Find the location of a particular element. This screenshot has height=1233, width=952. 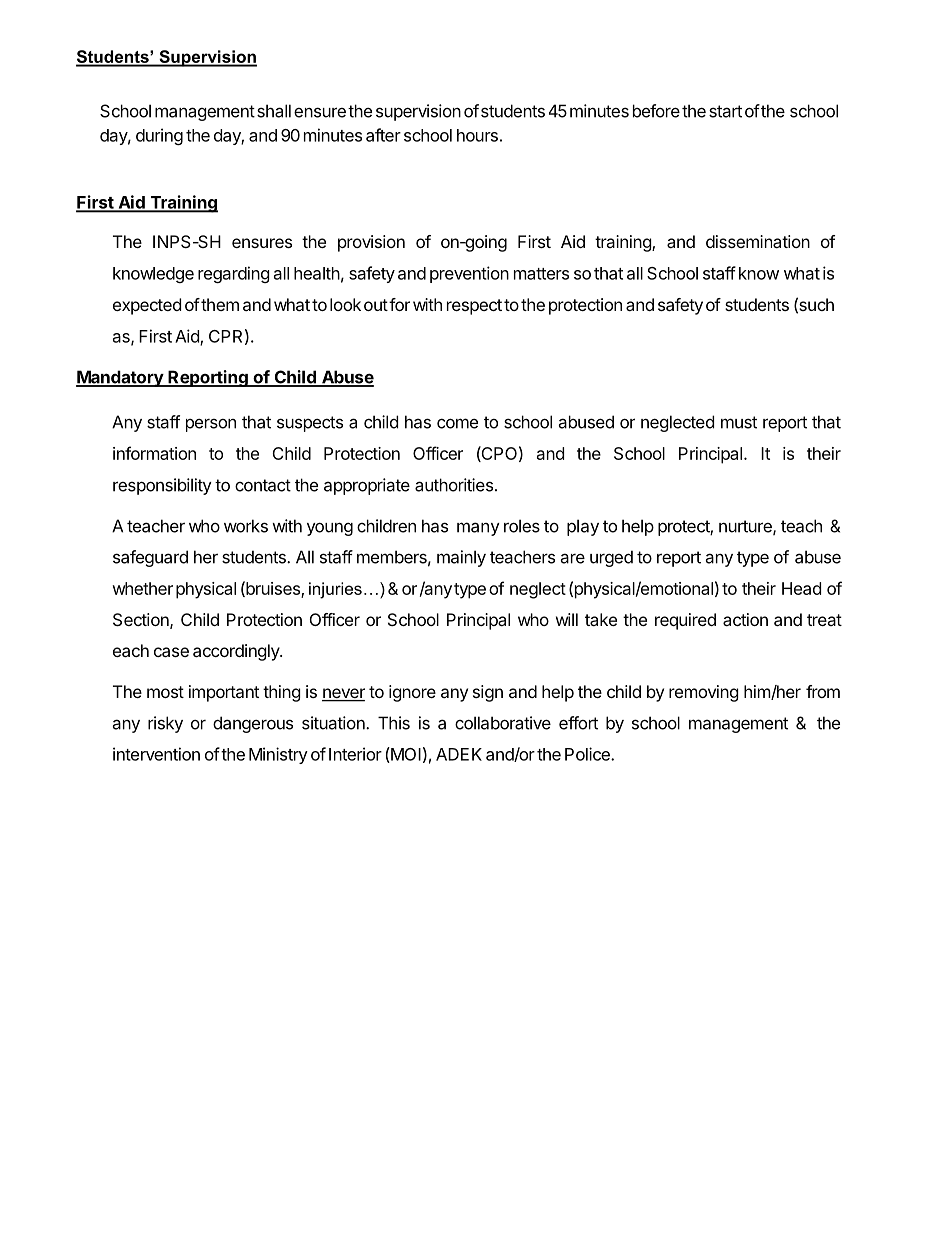

works is located at coordinates (246, 526).
